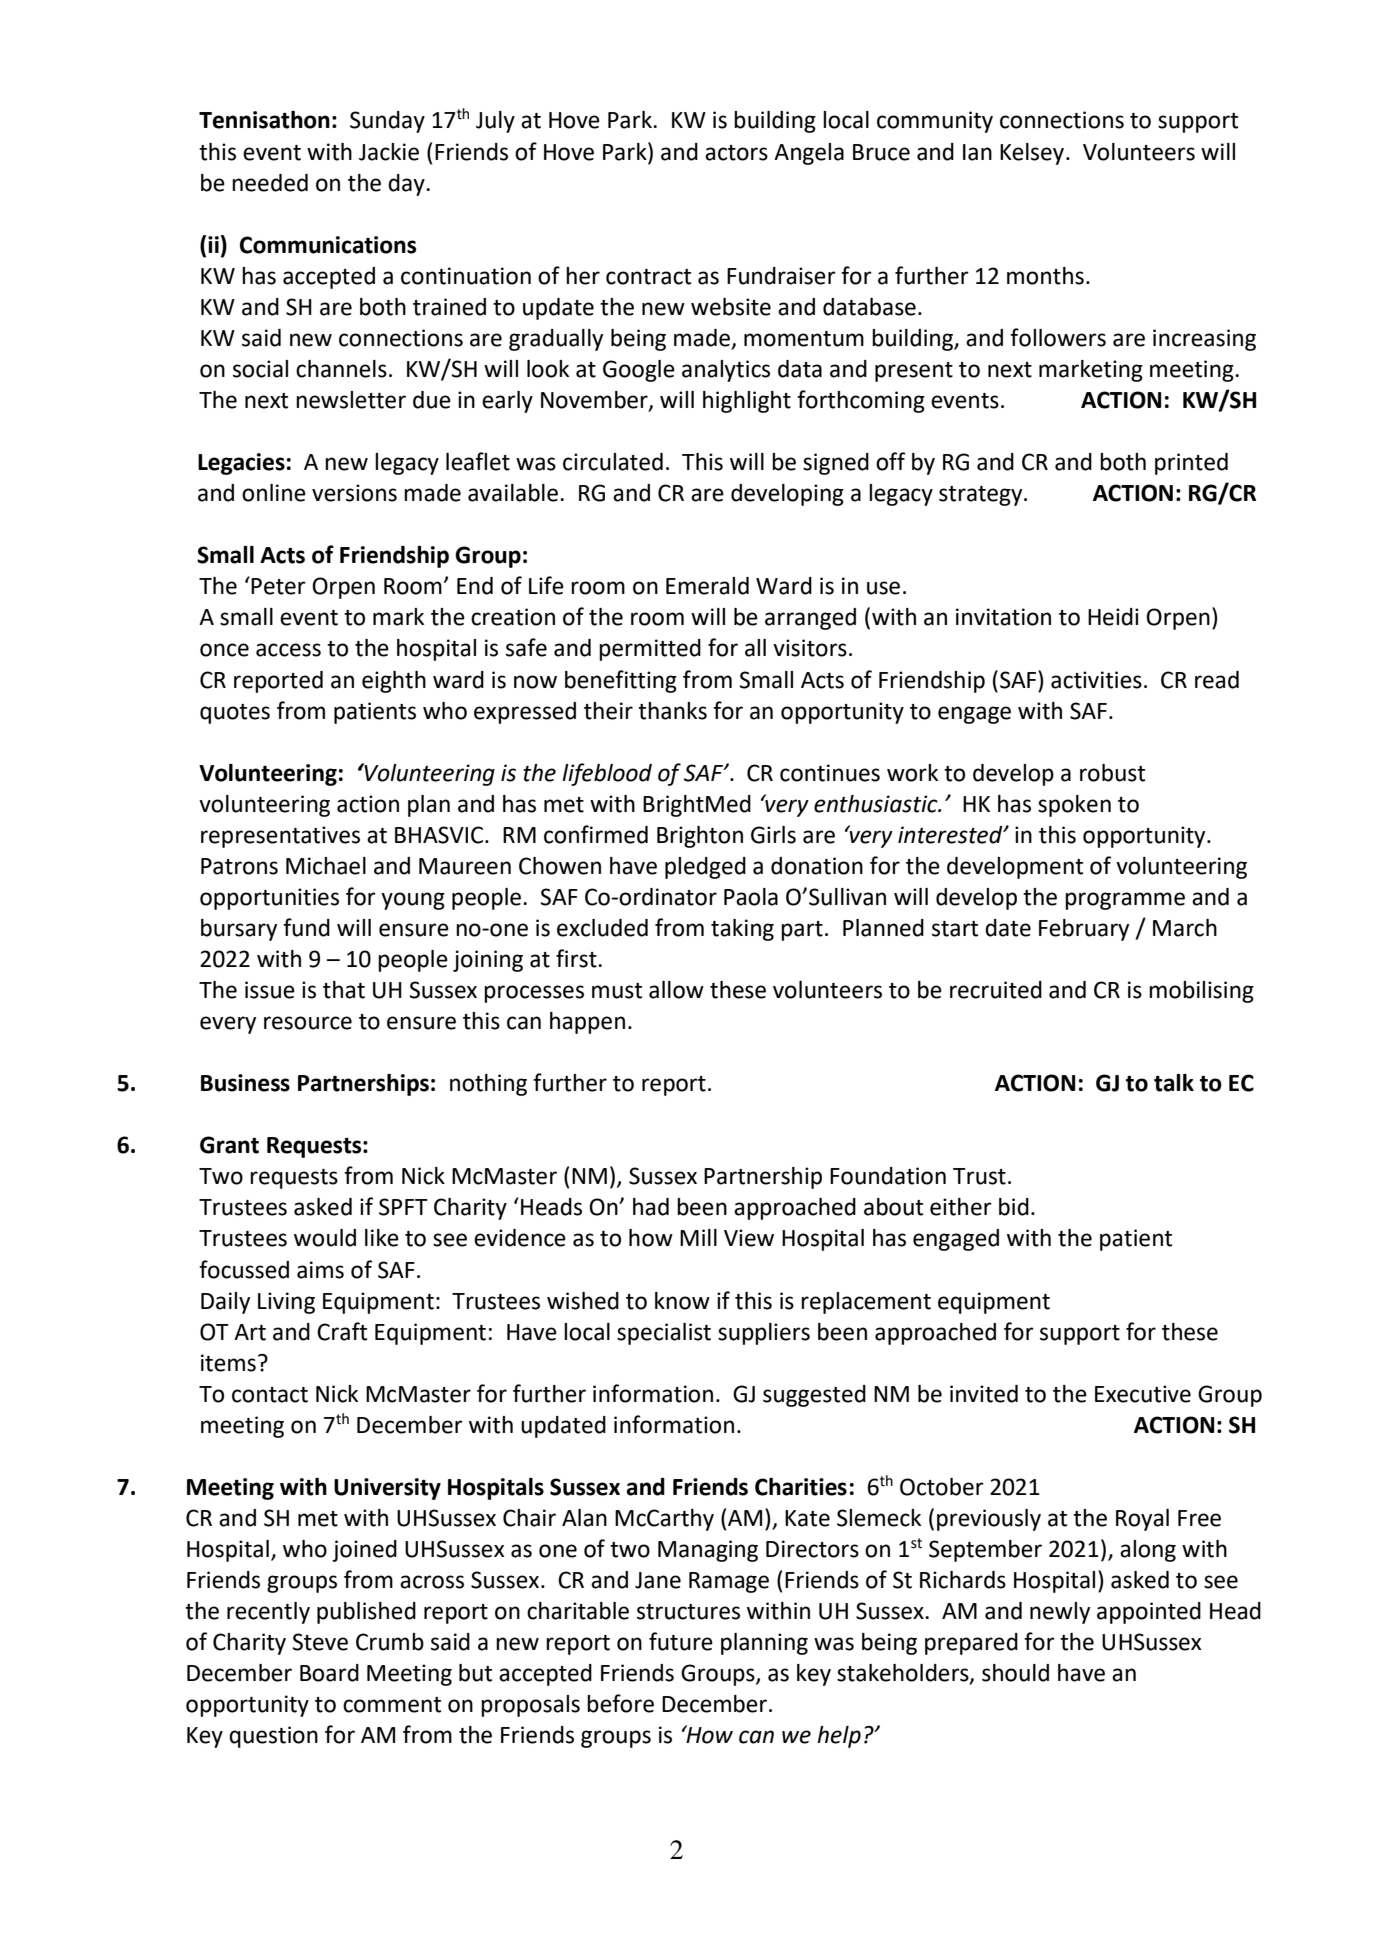 This image has width=1377, height=1947. I want to click on actors, so click(736, 153).
